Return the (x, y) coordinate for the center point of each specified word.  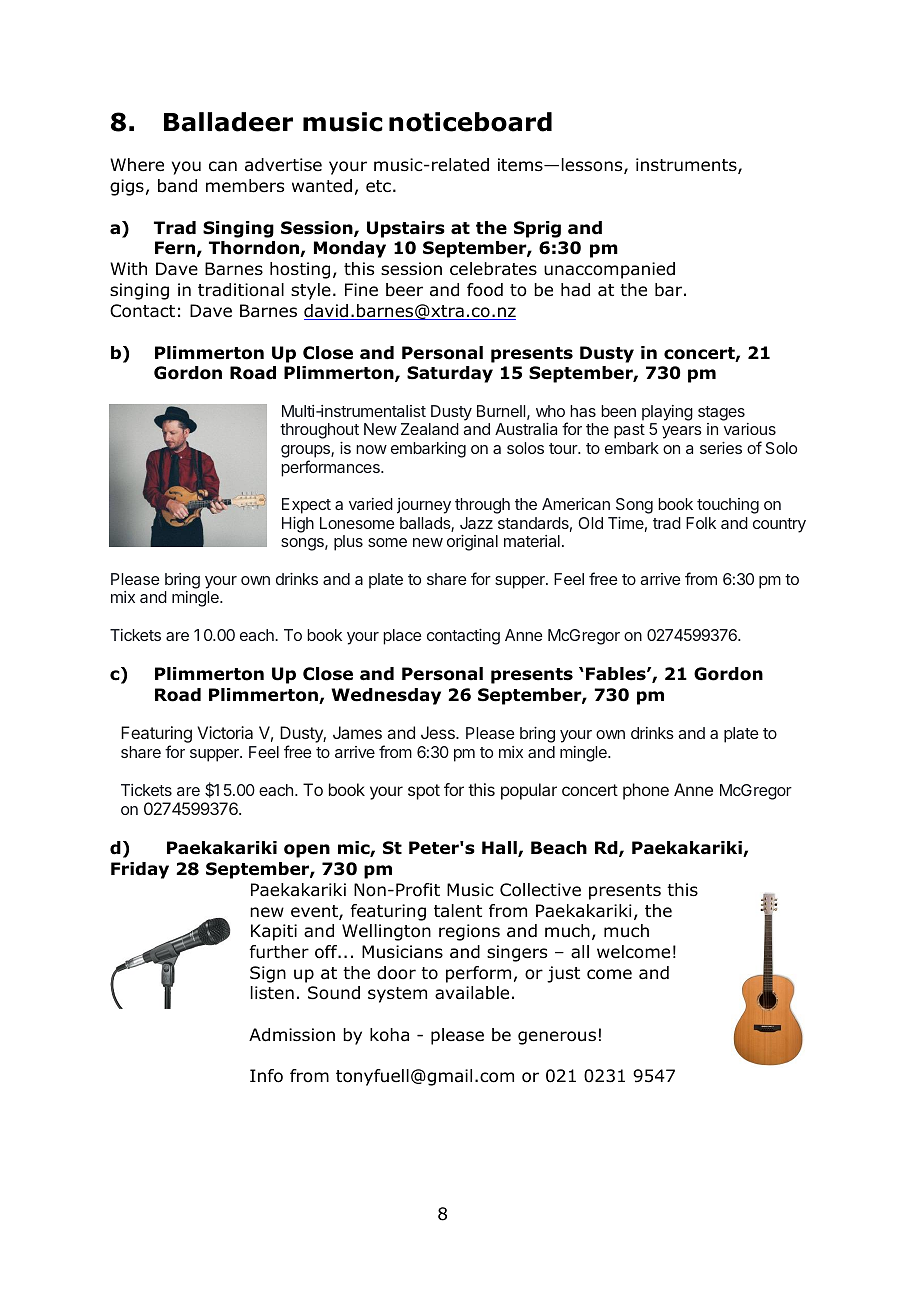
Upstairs (406, 229)
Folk (701, 523)
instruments (687, 166)
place (402, 637)
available (472, 993)
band (177, 186)
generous (557, 1038)
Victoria (225, 732)
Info (266, 1076)
